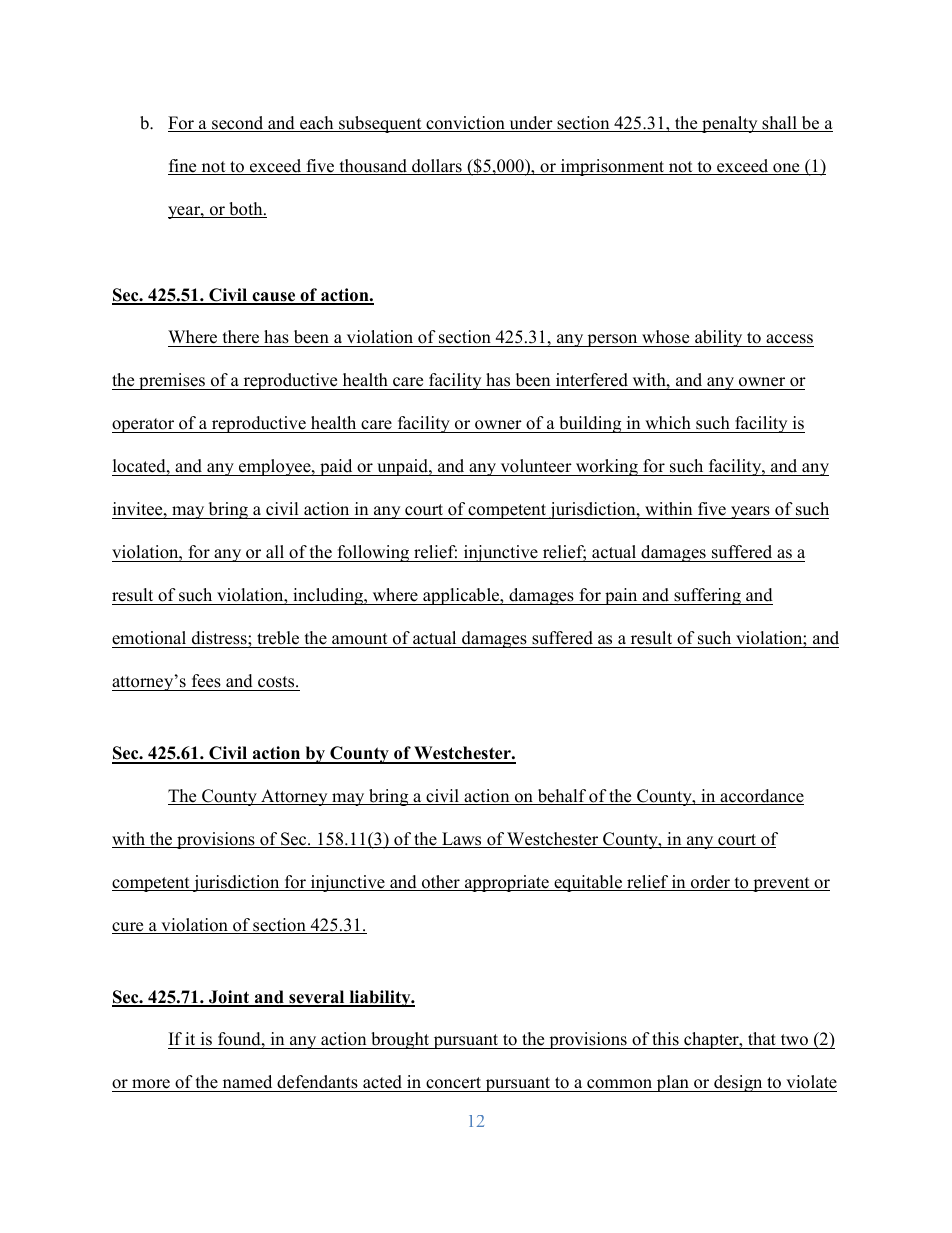  What do you see at coordinates (761, 797) in the screenshot?
I see `accordance` at bounding box center [761, 797].
